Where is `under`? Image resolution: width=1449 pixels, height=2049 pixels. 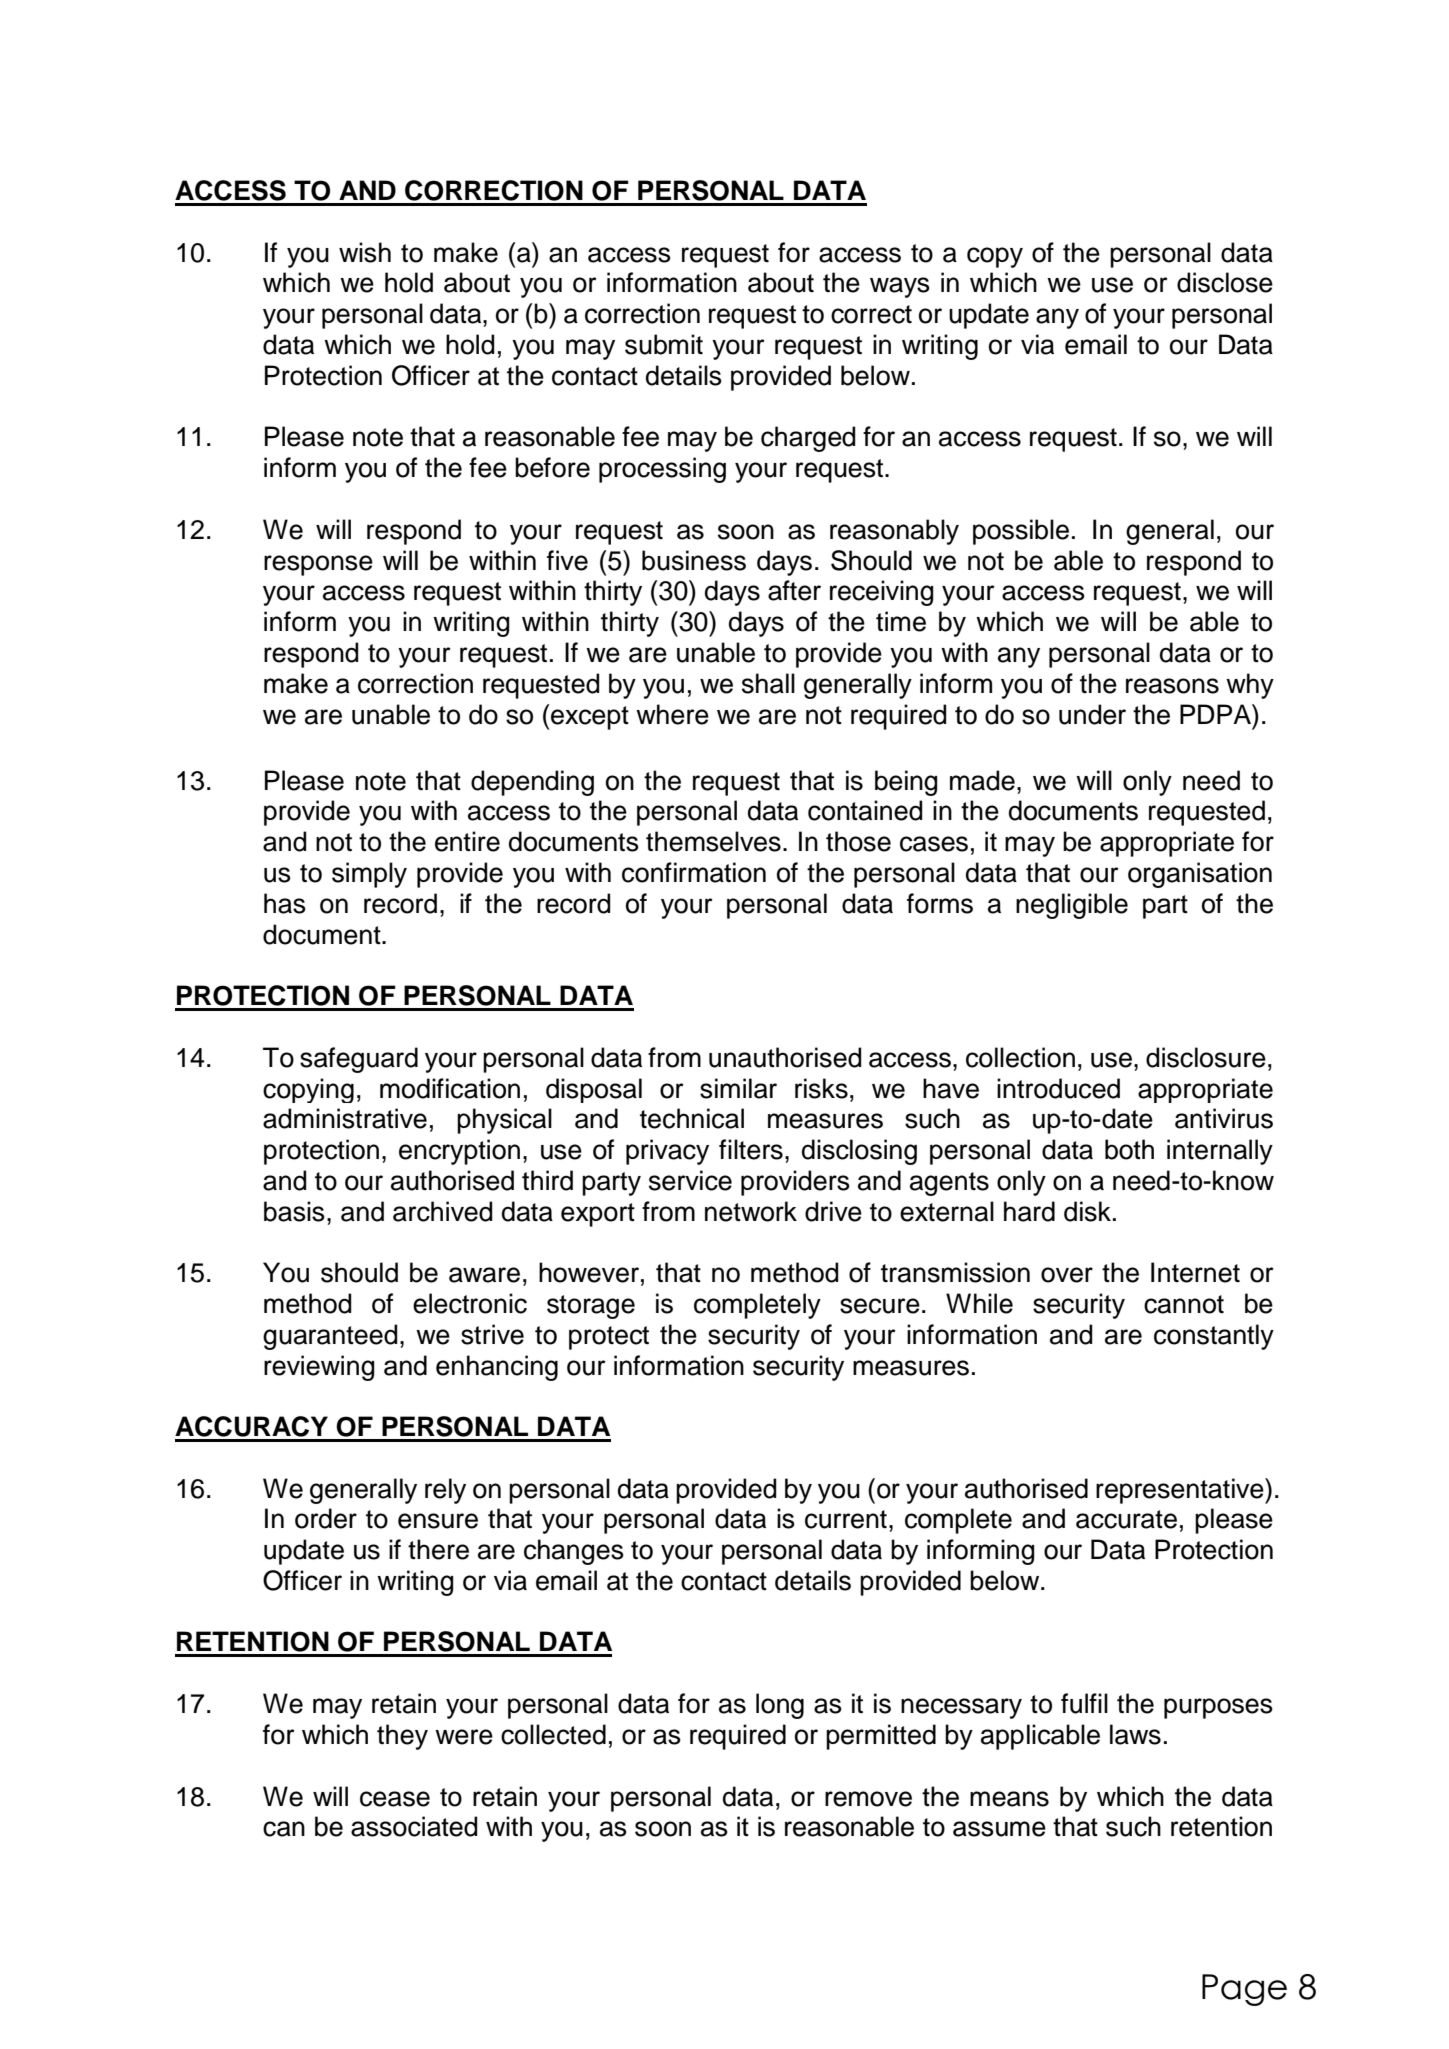 under is located at coordinates (1092, 714).
